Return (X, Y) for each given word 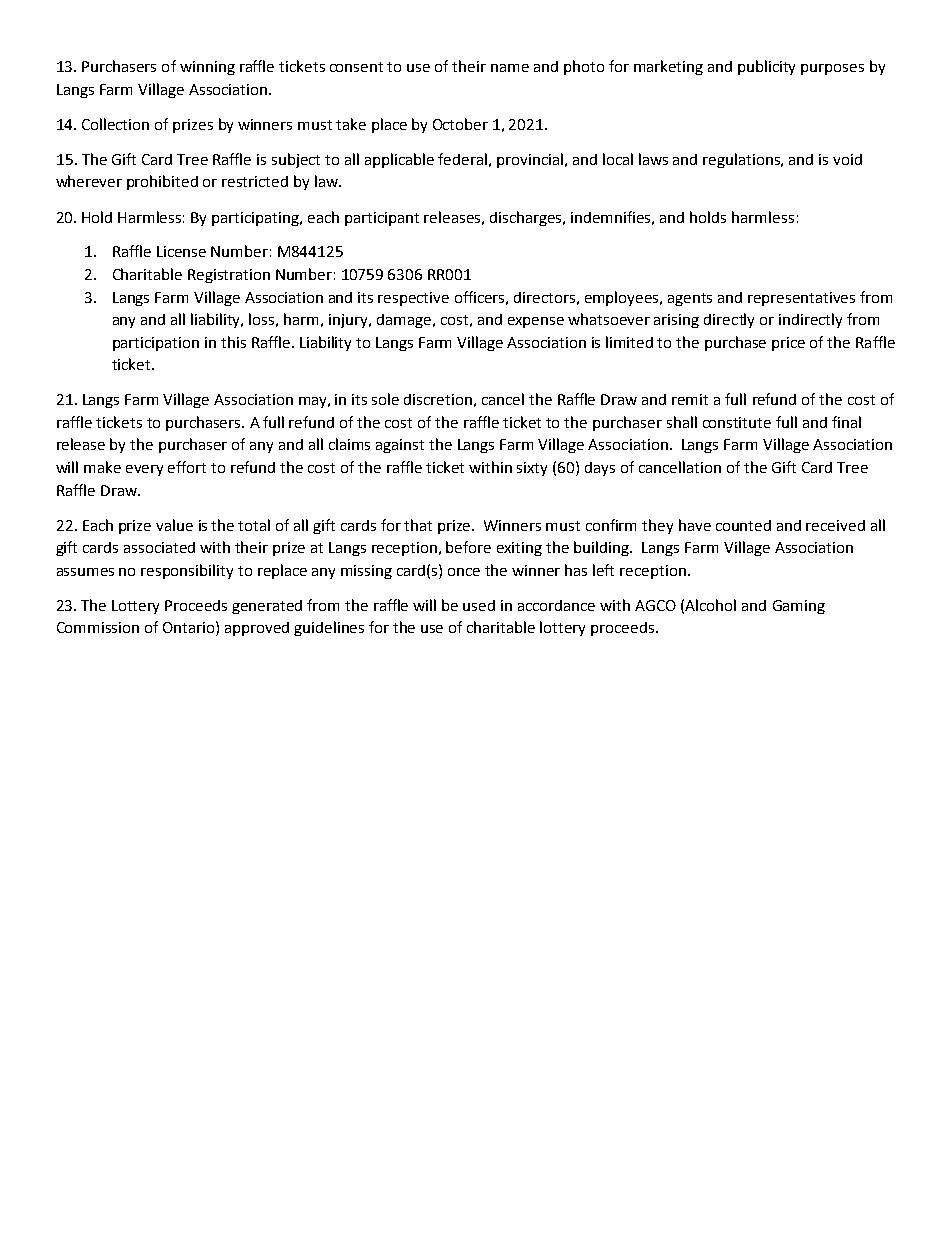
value (174, 525)
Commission (98, 627)
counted (743, 525)
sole (385, 399)
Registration (229, 276)
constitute (737, 422)
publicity (766, 67)
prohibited (162, 182)
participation (156, 344)
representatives (801, 299)
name (510, 68)
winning (207, 68)
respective (413, 299)
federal (462, 159)
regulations (743, 160)
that (418, 525)
